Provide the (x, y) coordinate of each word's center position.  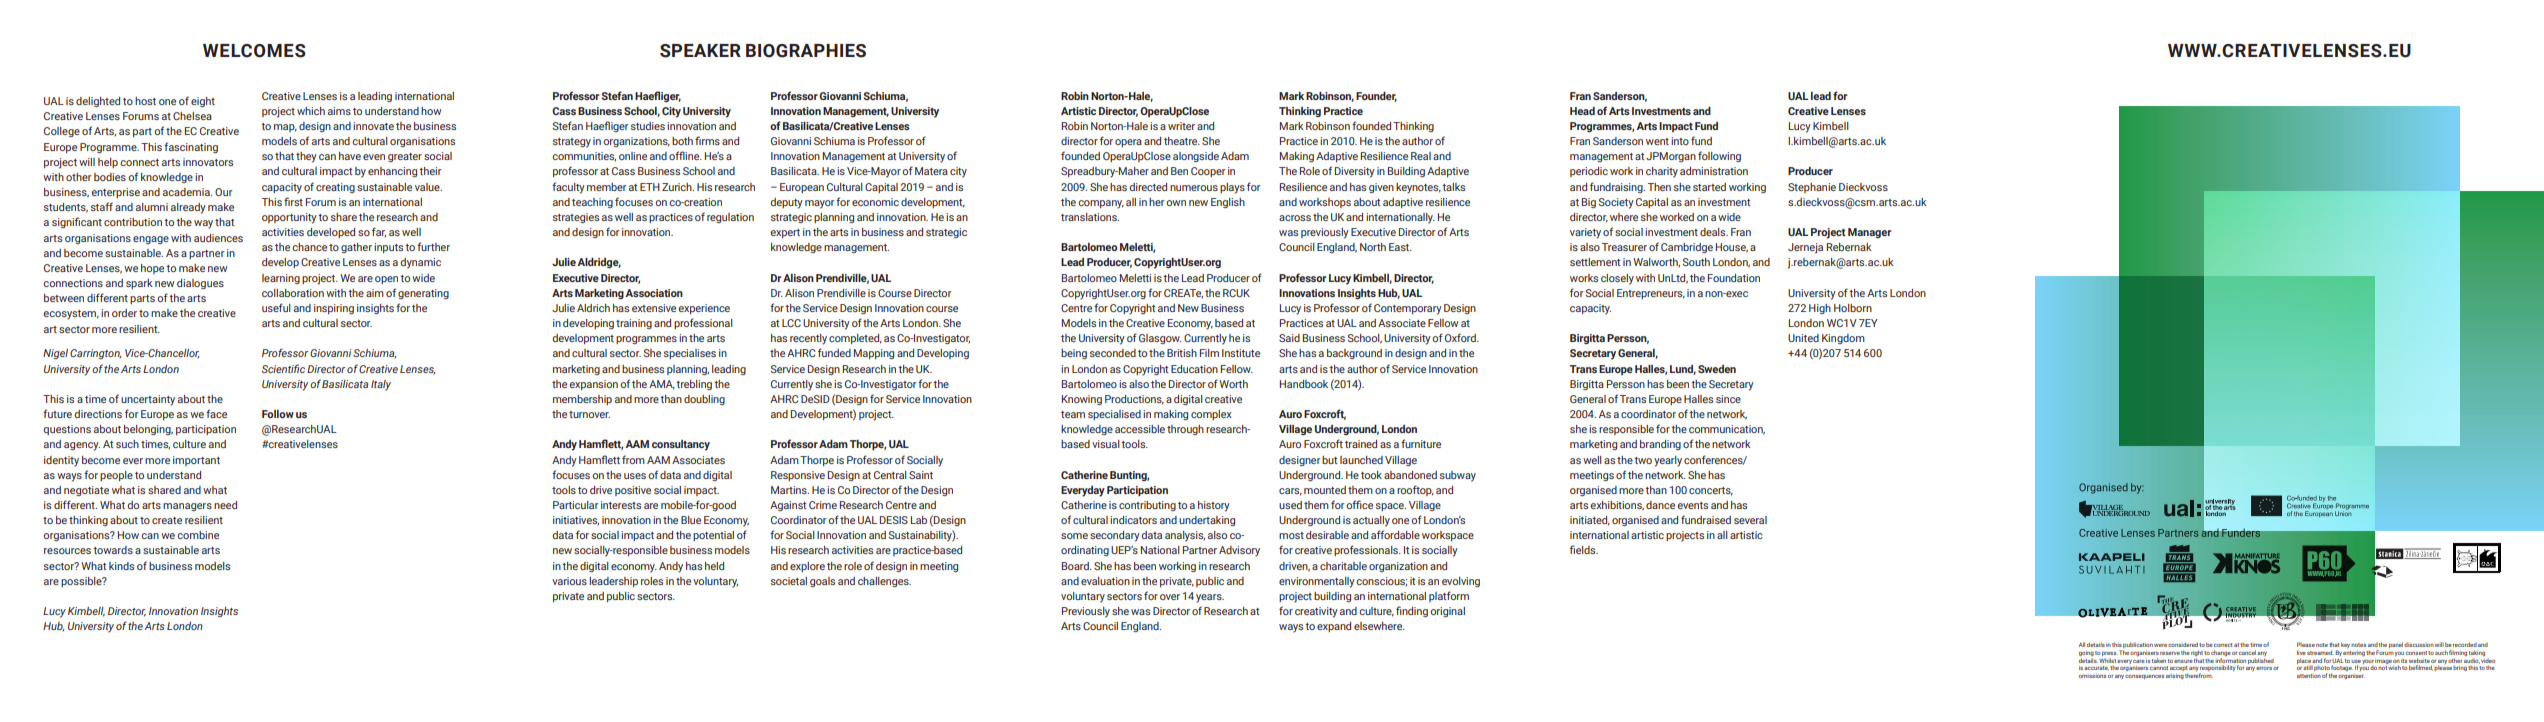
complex (1211, 415)
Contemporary (1408, 309)
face (216, 413)
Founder (1376, 97)
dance (1660, 505)
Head (1582, 111)
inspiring (334, 309)
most (1291, 535)
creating (335, 188)
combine (198, 535)
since (1728, 399)
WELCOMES (254, 51)
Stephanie (1812, 188)
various (569, 581)
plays (1232, 188)
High (1820, 309)
